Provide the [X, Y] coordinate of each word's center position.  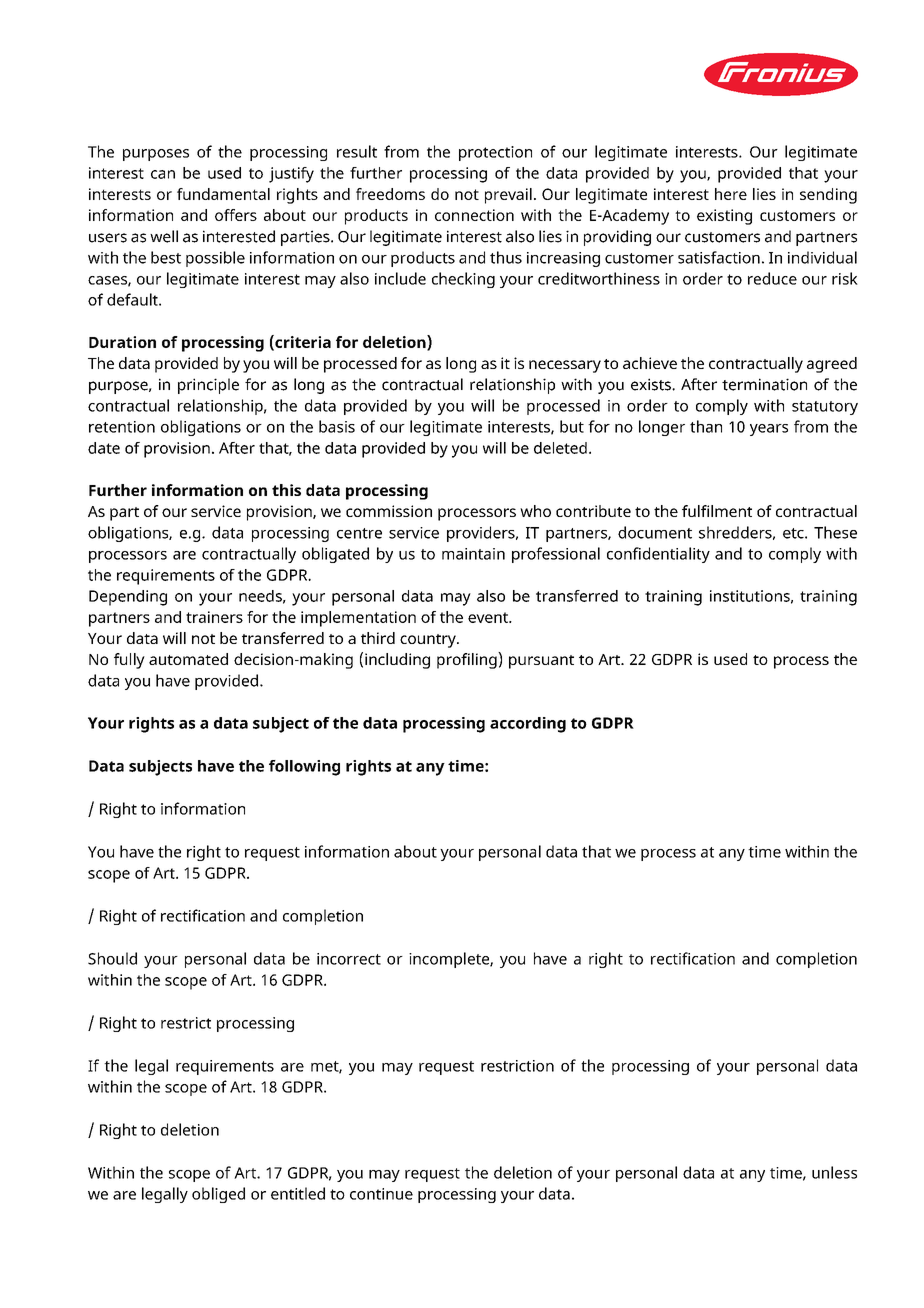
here [731, 194]
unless [834, 1172]
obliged [218, 1195]
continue [381, 1194]
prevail [508, 196]
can [163, 174]
